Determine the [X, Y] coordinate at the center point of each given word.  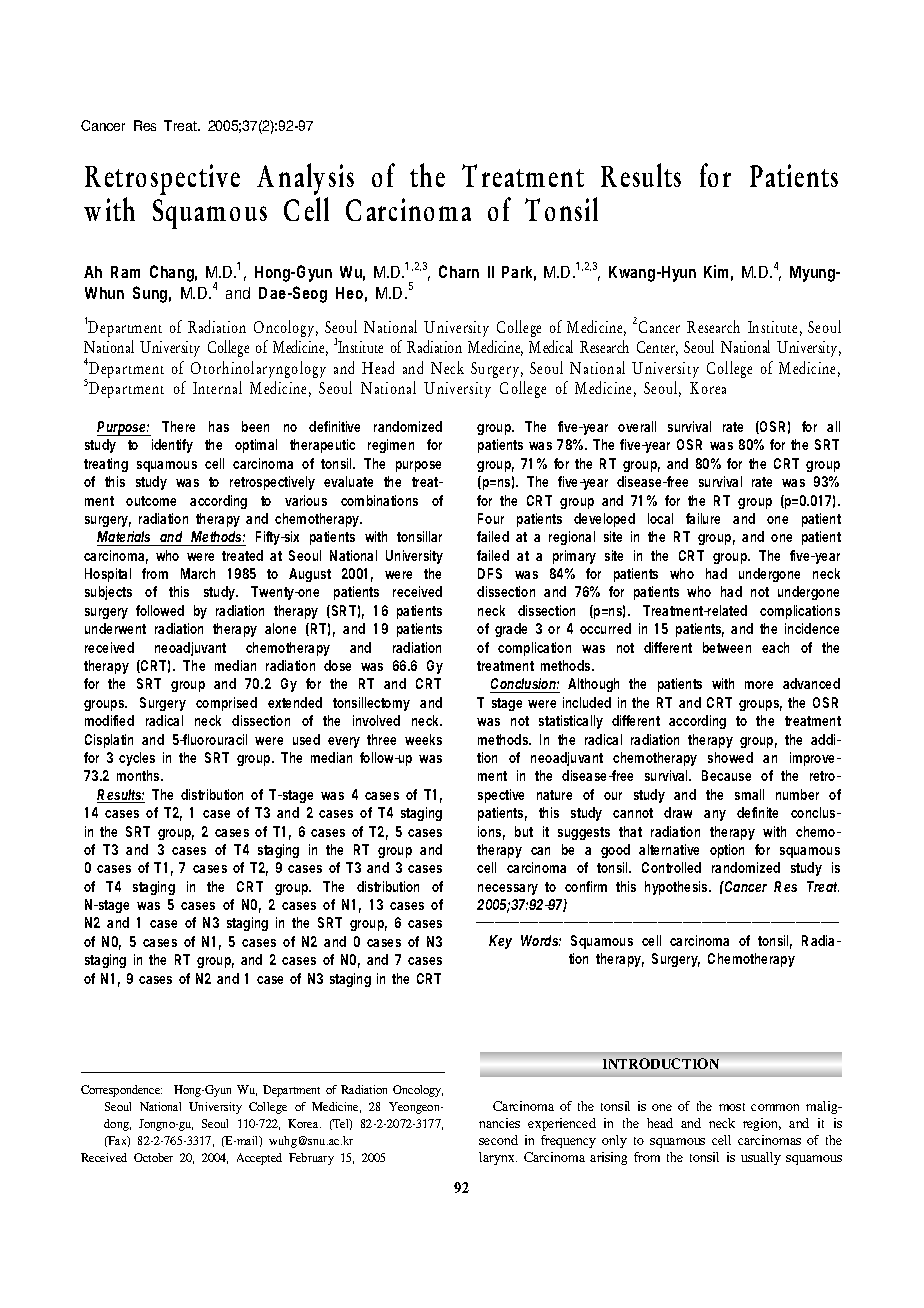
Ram [125, 272]
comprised [226, 704]
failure [703, 518]
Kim [716, 271]
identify [172, 446]
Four [491, 518]
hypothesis [677, 888]
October [153, 1157]
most [732, 1107]
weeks [423, 739]
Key [500, 942]
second [498, 1140]
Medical [551, 346]
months [139, 775]
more [759, 685]
